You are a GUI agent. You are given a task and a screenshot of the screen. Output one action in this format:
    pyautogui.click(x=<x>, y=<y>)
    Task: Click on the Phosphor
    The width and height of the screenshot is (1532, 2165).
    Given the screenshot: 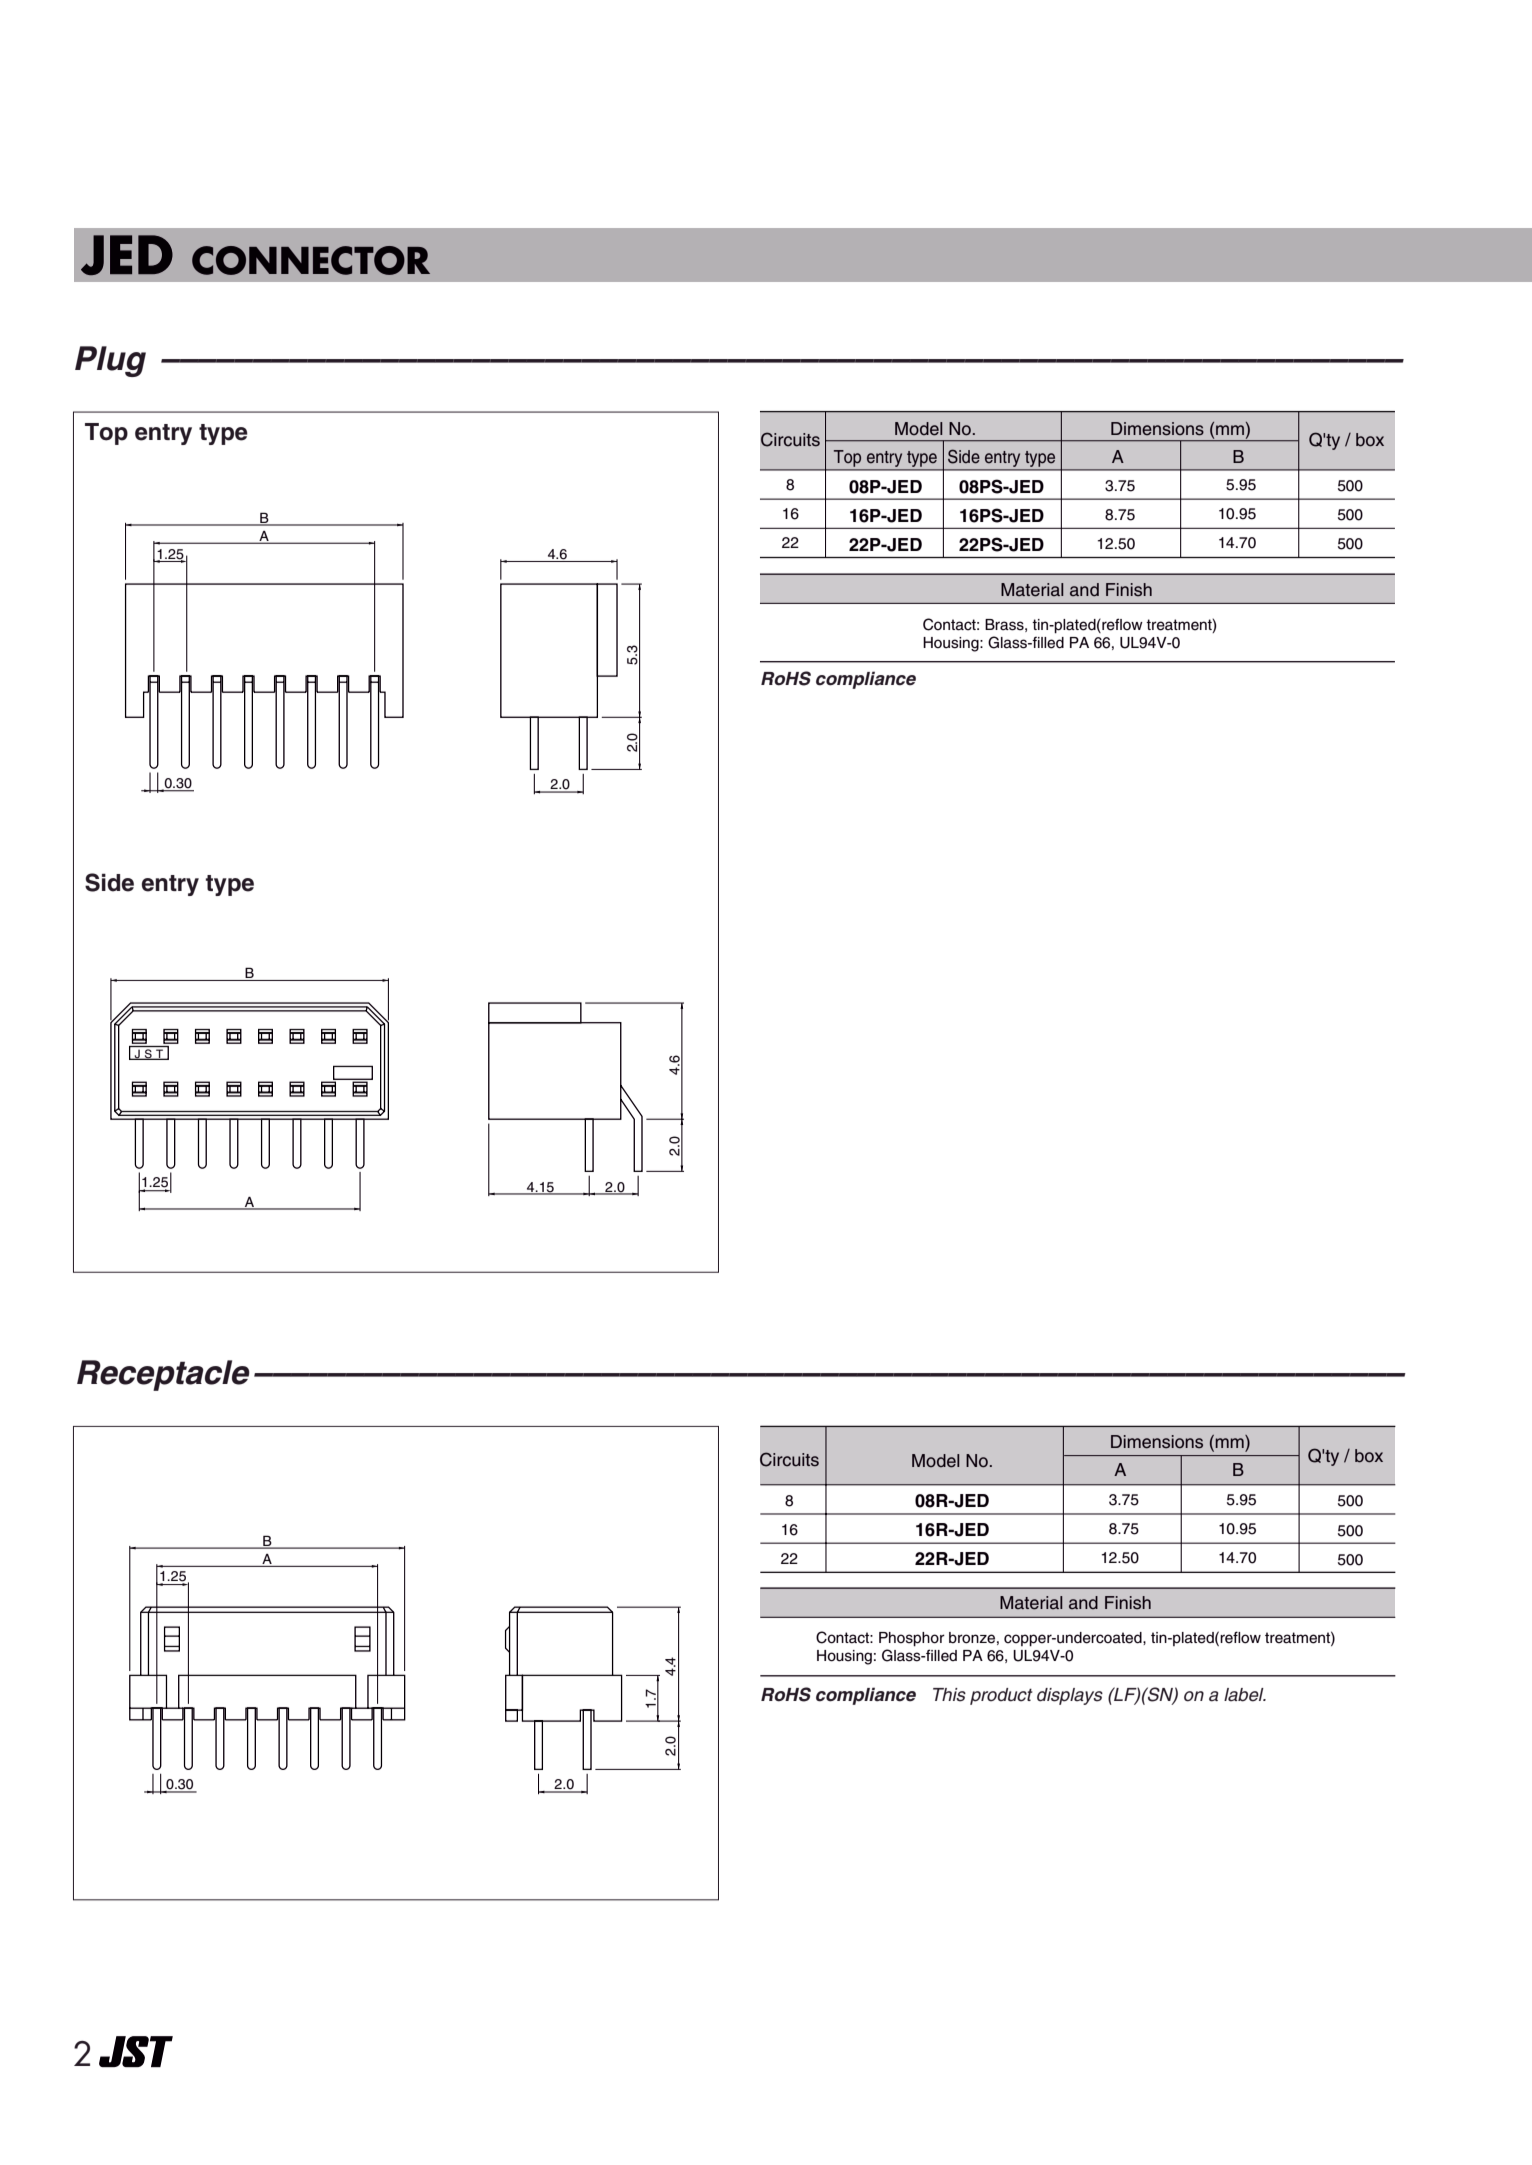 What is the action you would take?
    pyautogui.click(x=912, y=1639)
